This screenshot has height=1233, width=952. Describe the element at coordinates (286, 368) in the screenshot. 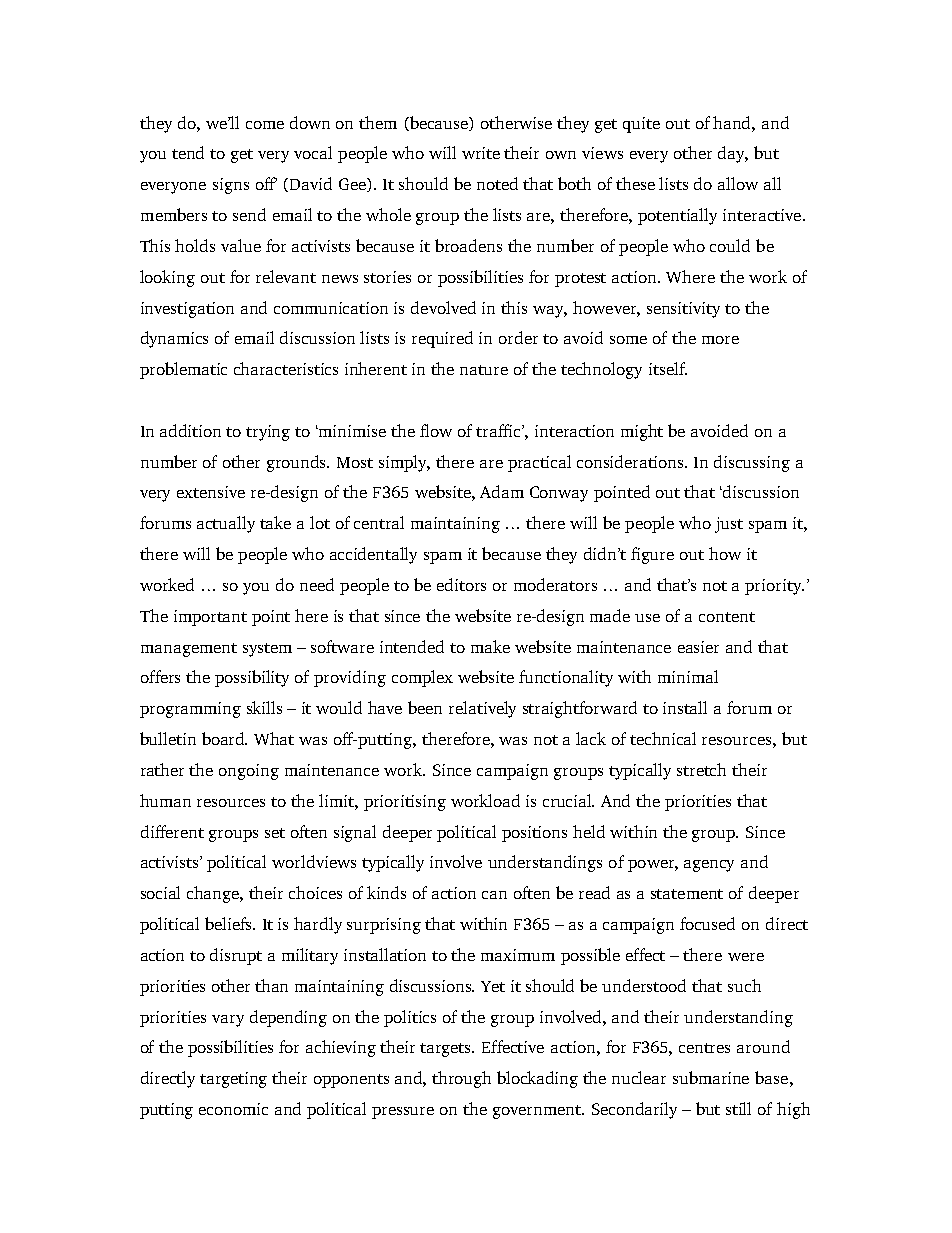

I see `characteristics` at that location.
